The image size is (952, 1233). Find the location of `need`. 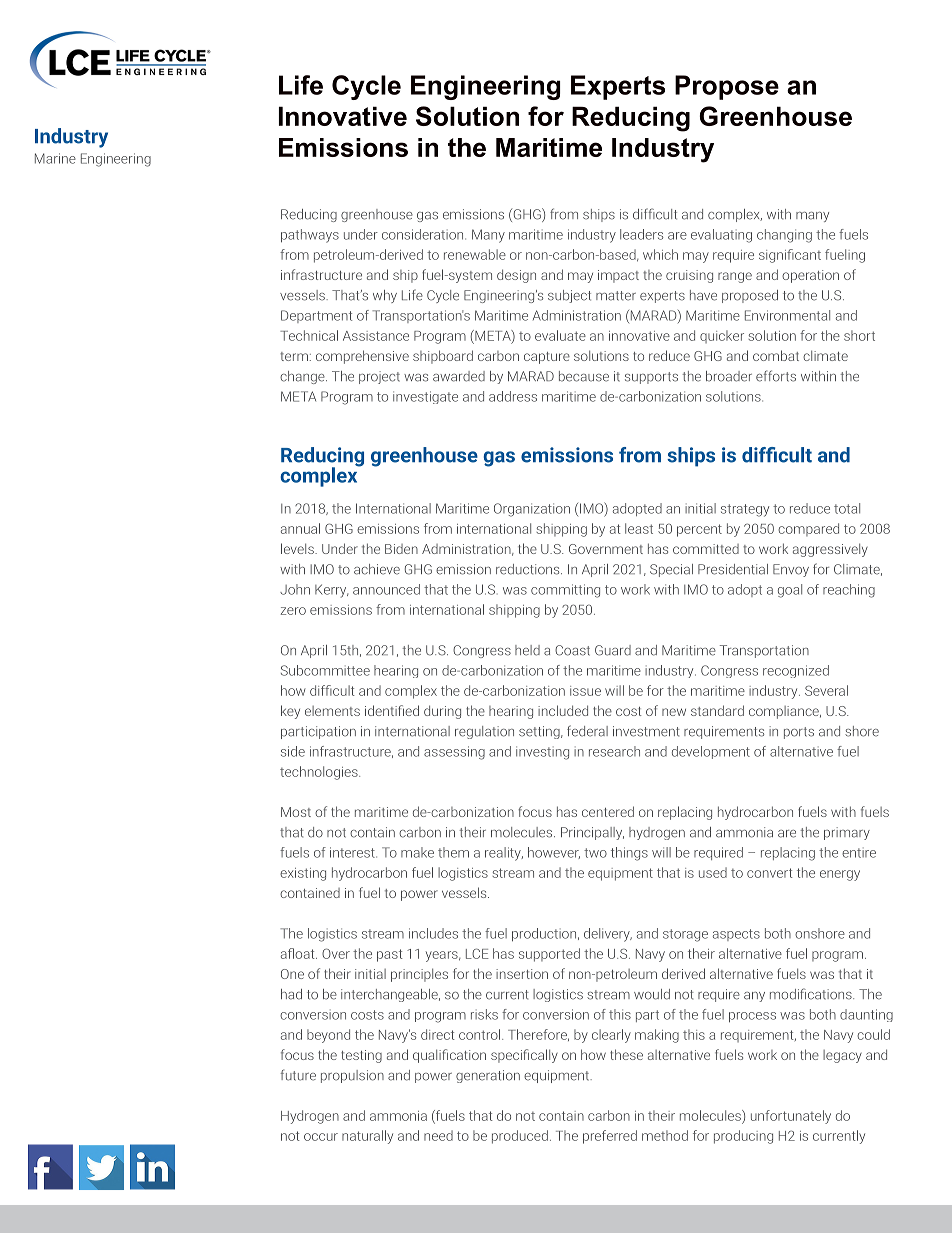

need is located at coordinates (438, 1135).
